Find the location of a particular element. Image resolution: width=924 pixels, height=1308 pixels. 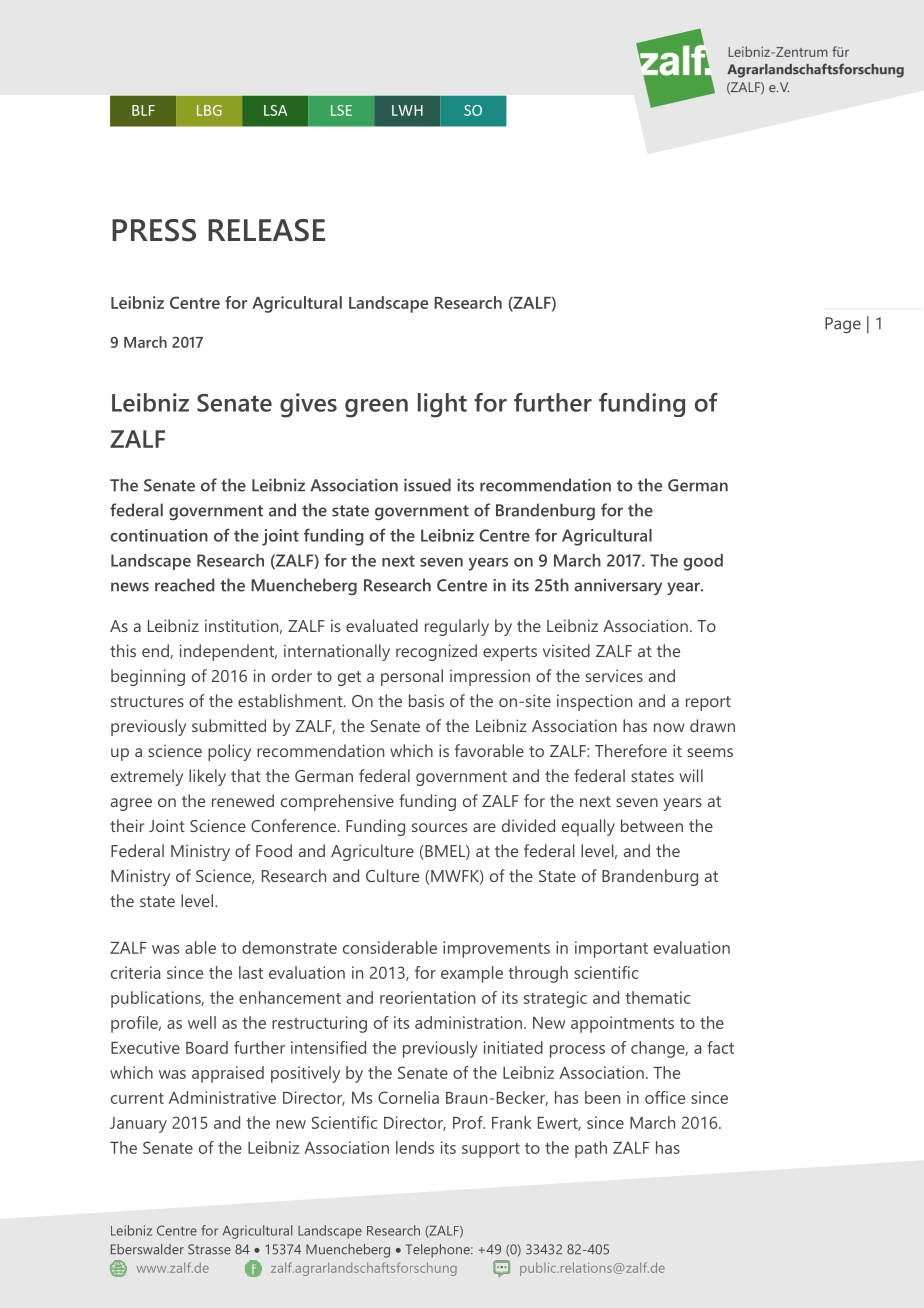

BLF is located at coordinates (143, 110).
